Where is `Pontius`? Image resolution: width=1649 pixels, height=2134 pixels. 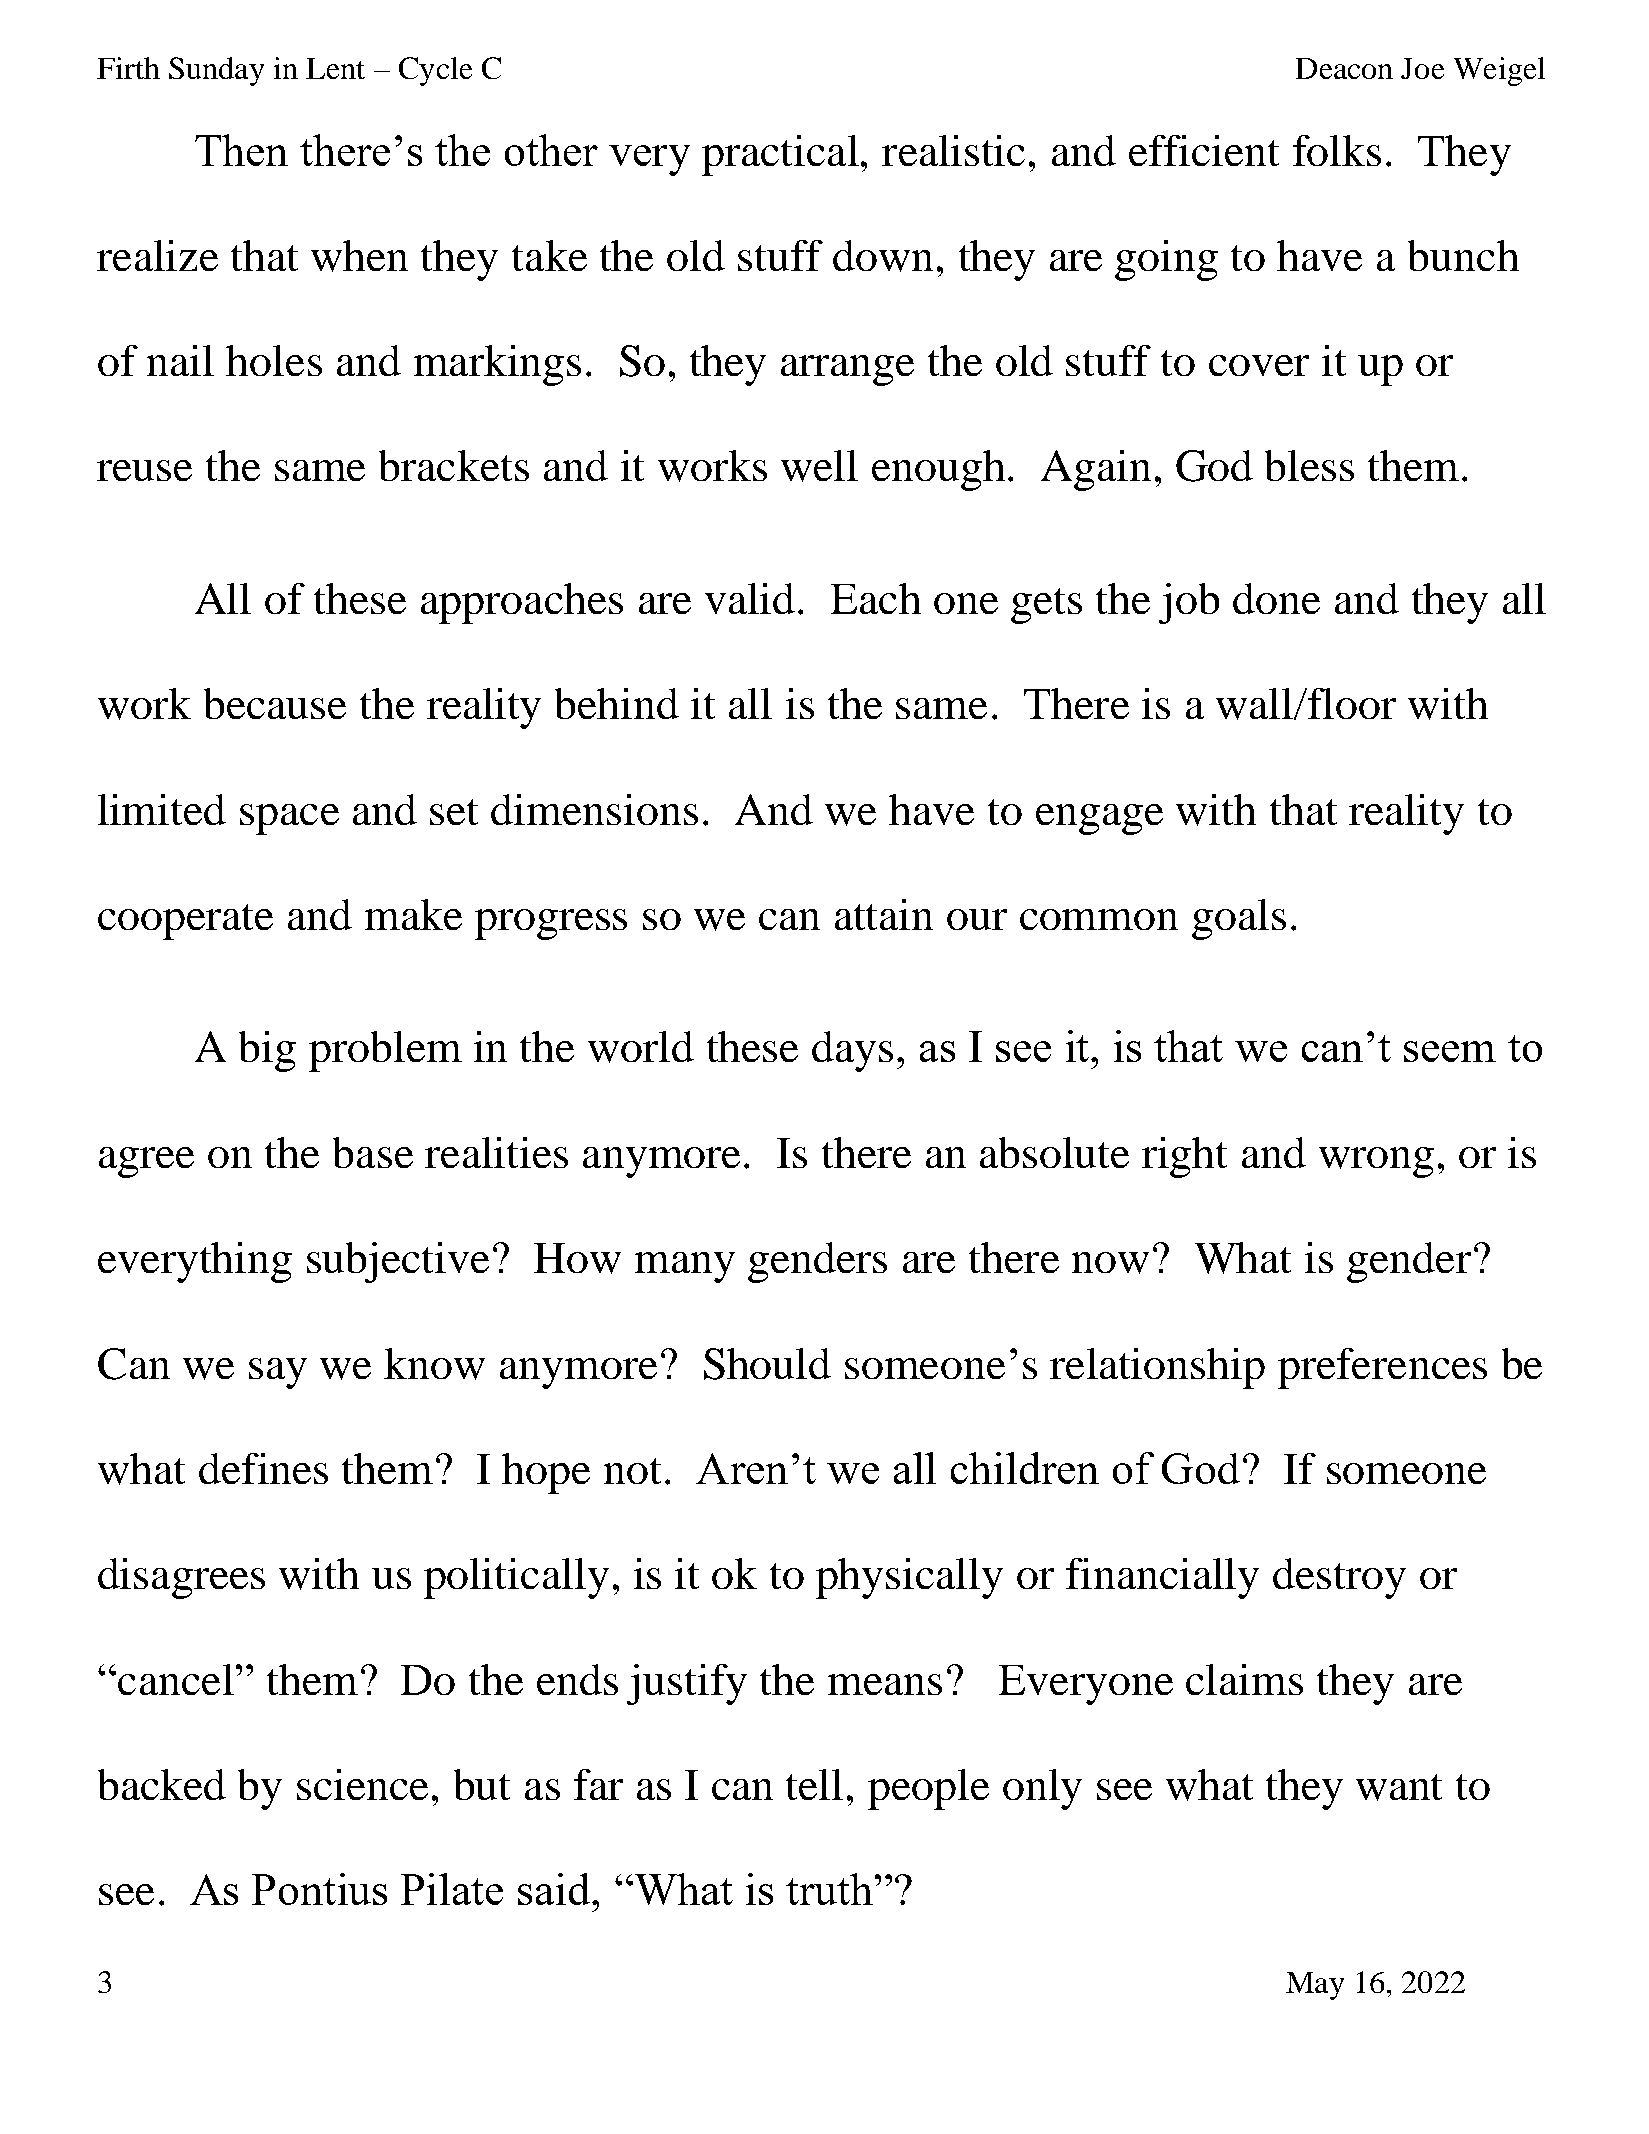 Pontius is located at coordinates (319, 1889).
